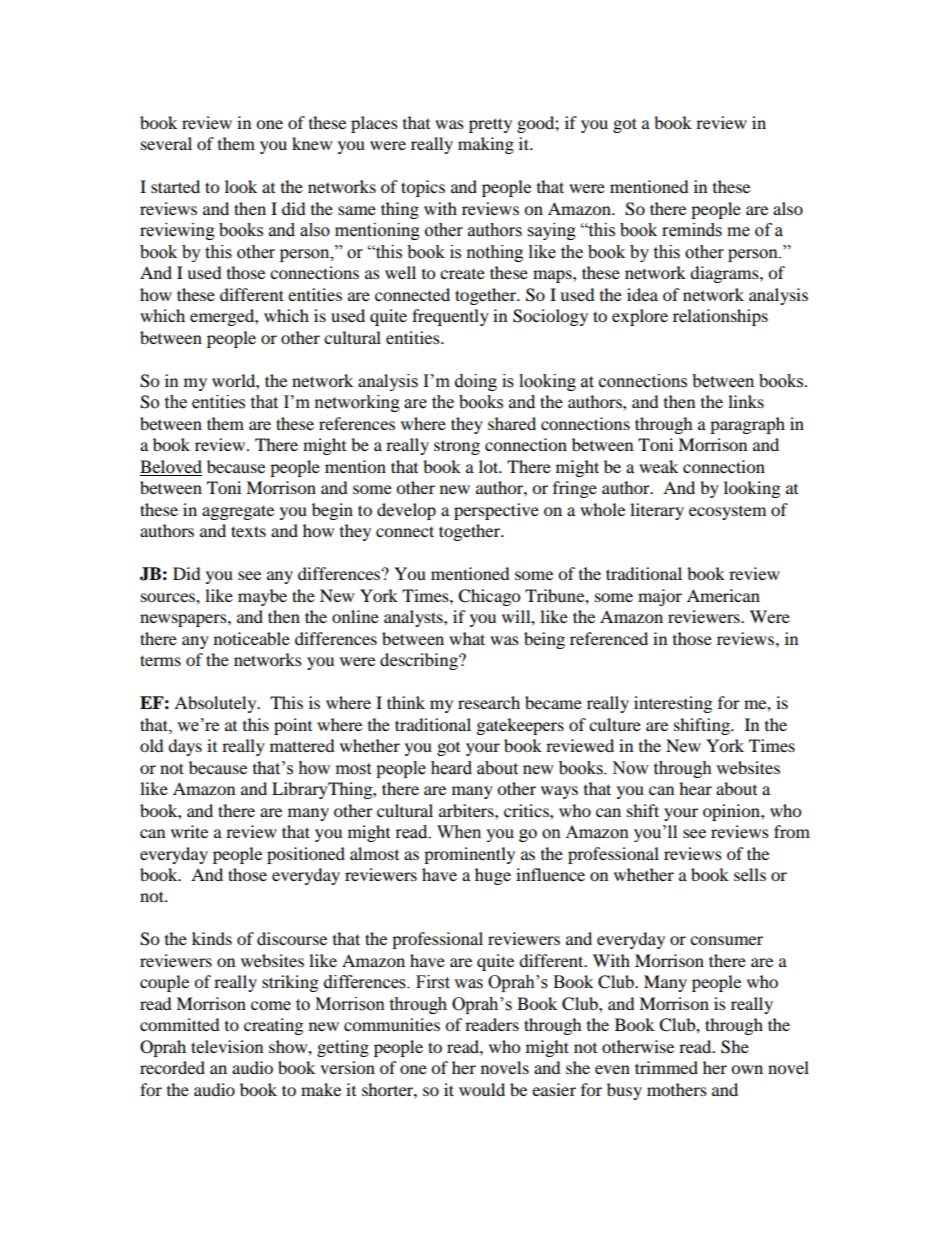  I want to click on opinion, so click(732, 812).
